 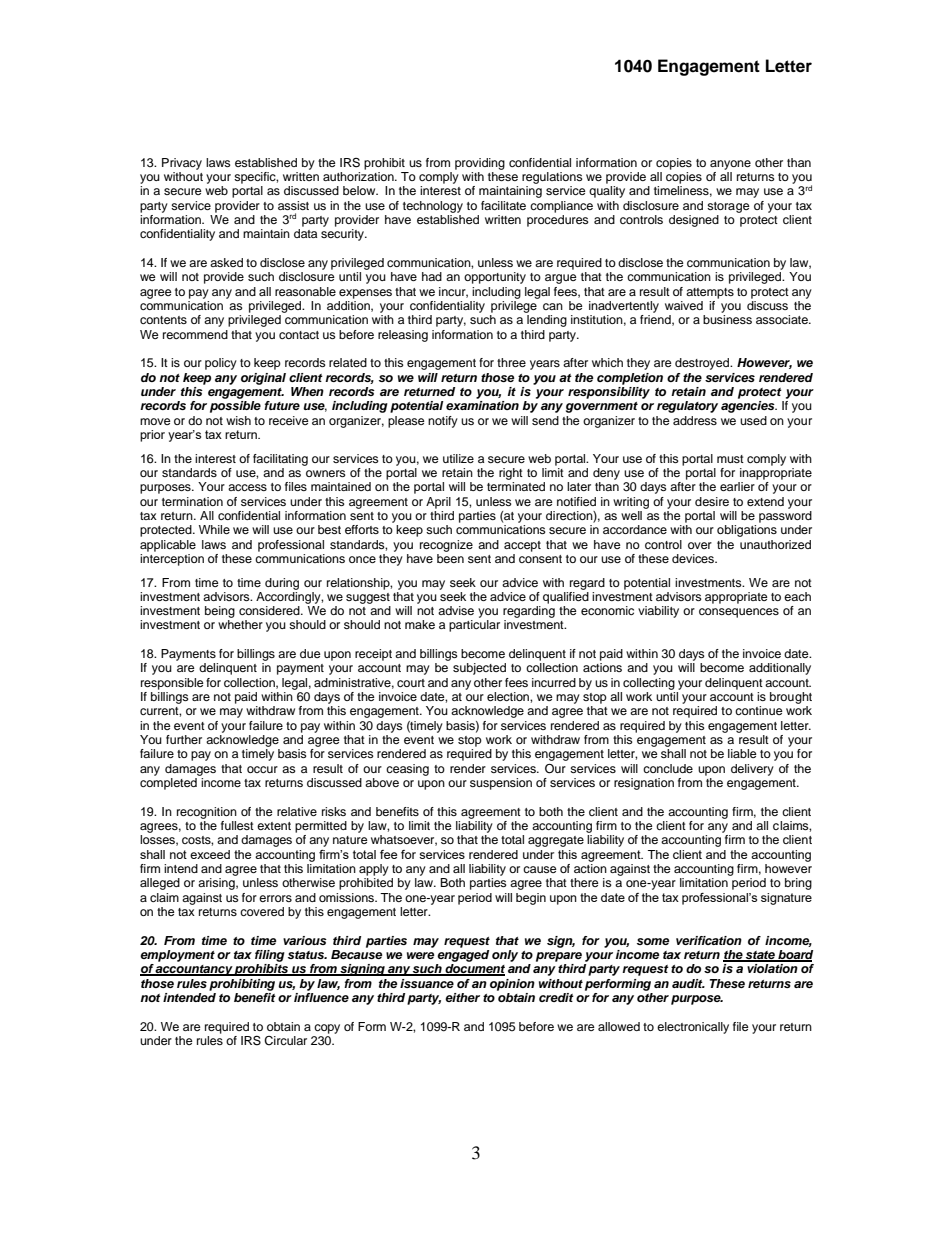 What do you see at coordinates (693, 1028) in the image?
I see `electronically` at bounding box center [693, 1028].
